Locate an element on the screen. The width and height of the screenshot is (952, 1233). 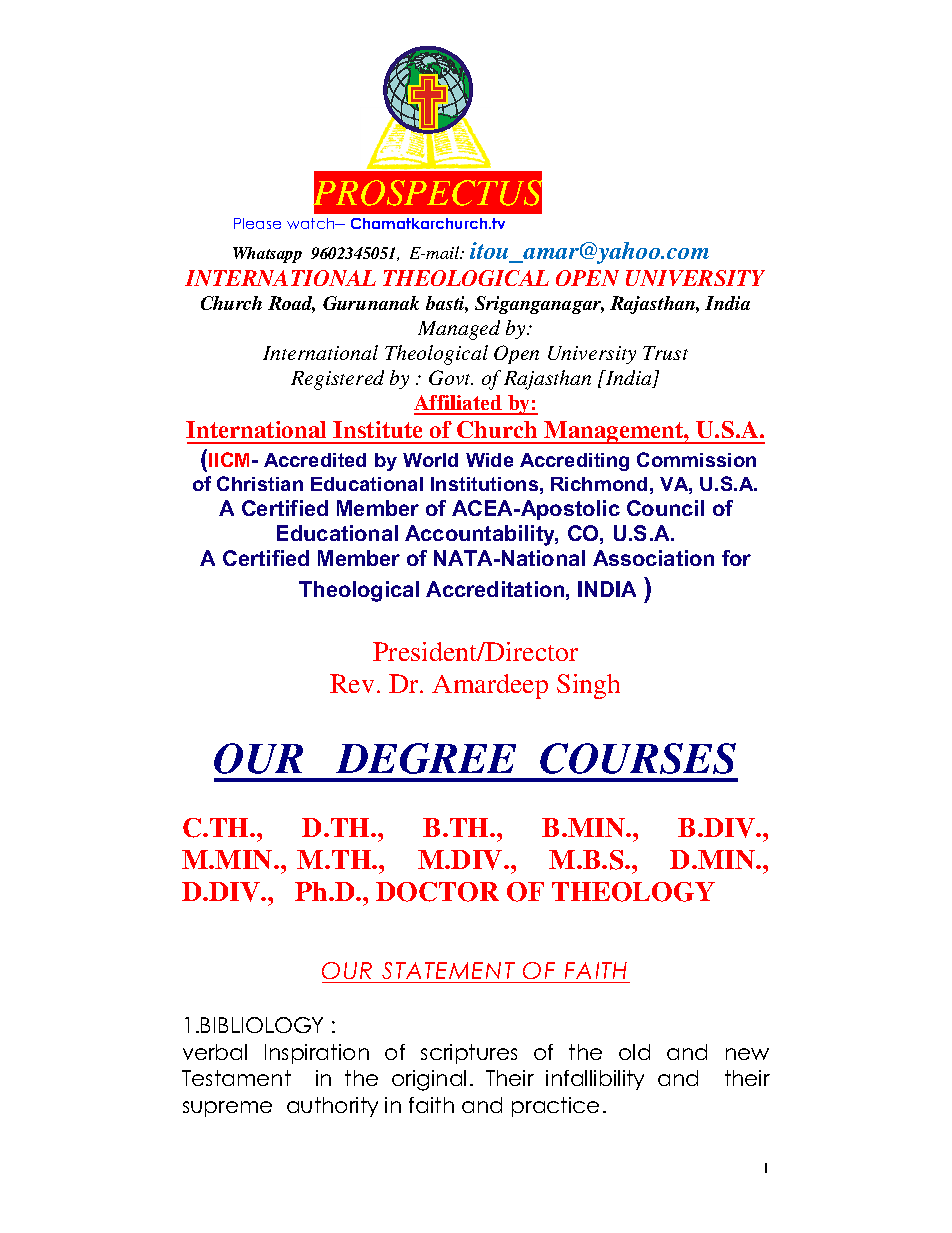
Trust is located at coordinates (665, 353).
